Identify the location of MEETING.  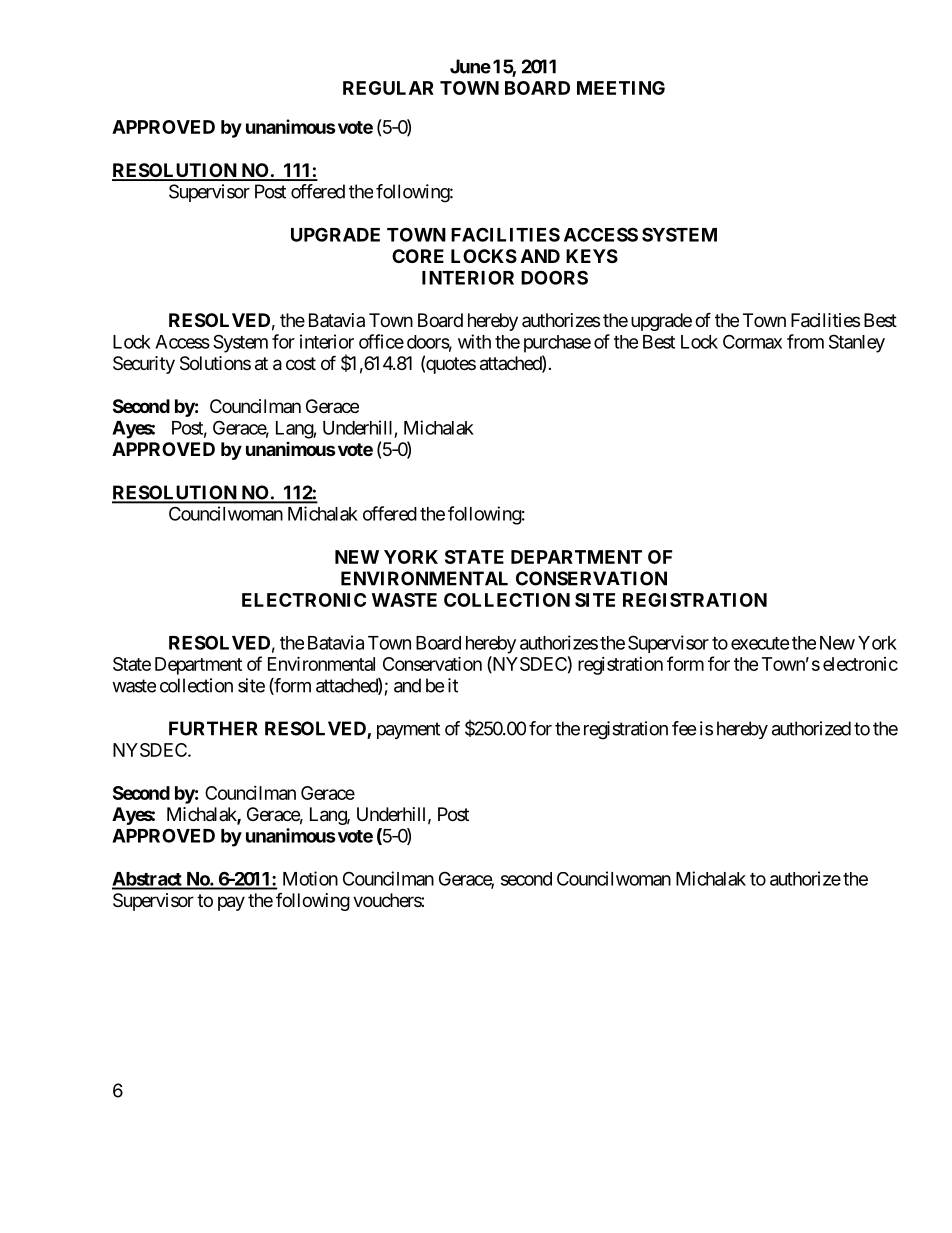
(621, 88).
